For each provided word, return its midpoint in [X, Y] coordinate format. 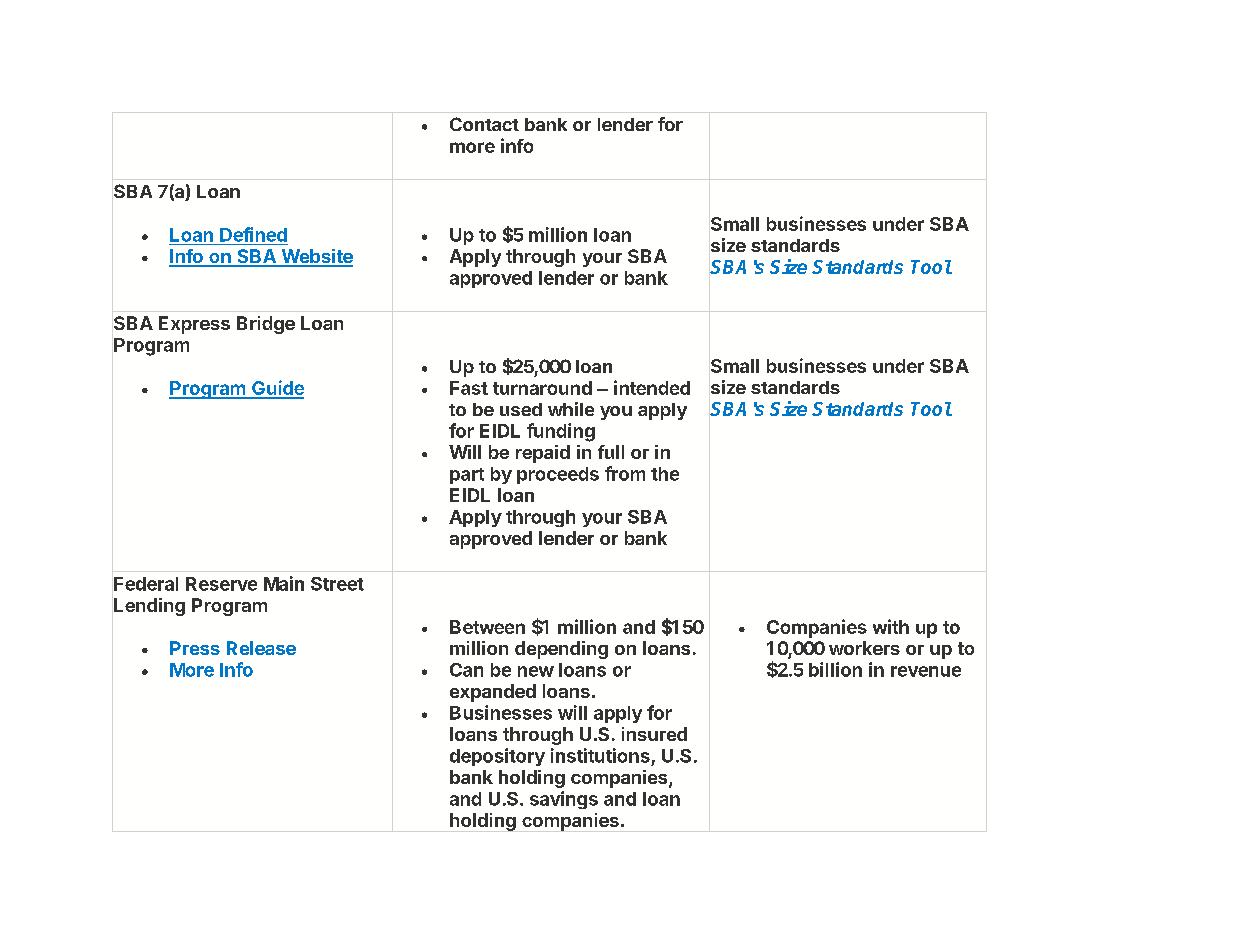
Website [316, 257]
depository [497, 757]
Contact [484, 124]
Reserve [221, 584]
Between [487, 627]
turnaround [542, 388]
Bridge [266, 325]
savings [564, 800]
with [891, 626]
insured [654, 734]
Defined [253, 234]
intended [652, 387]
